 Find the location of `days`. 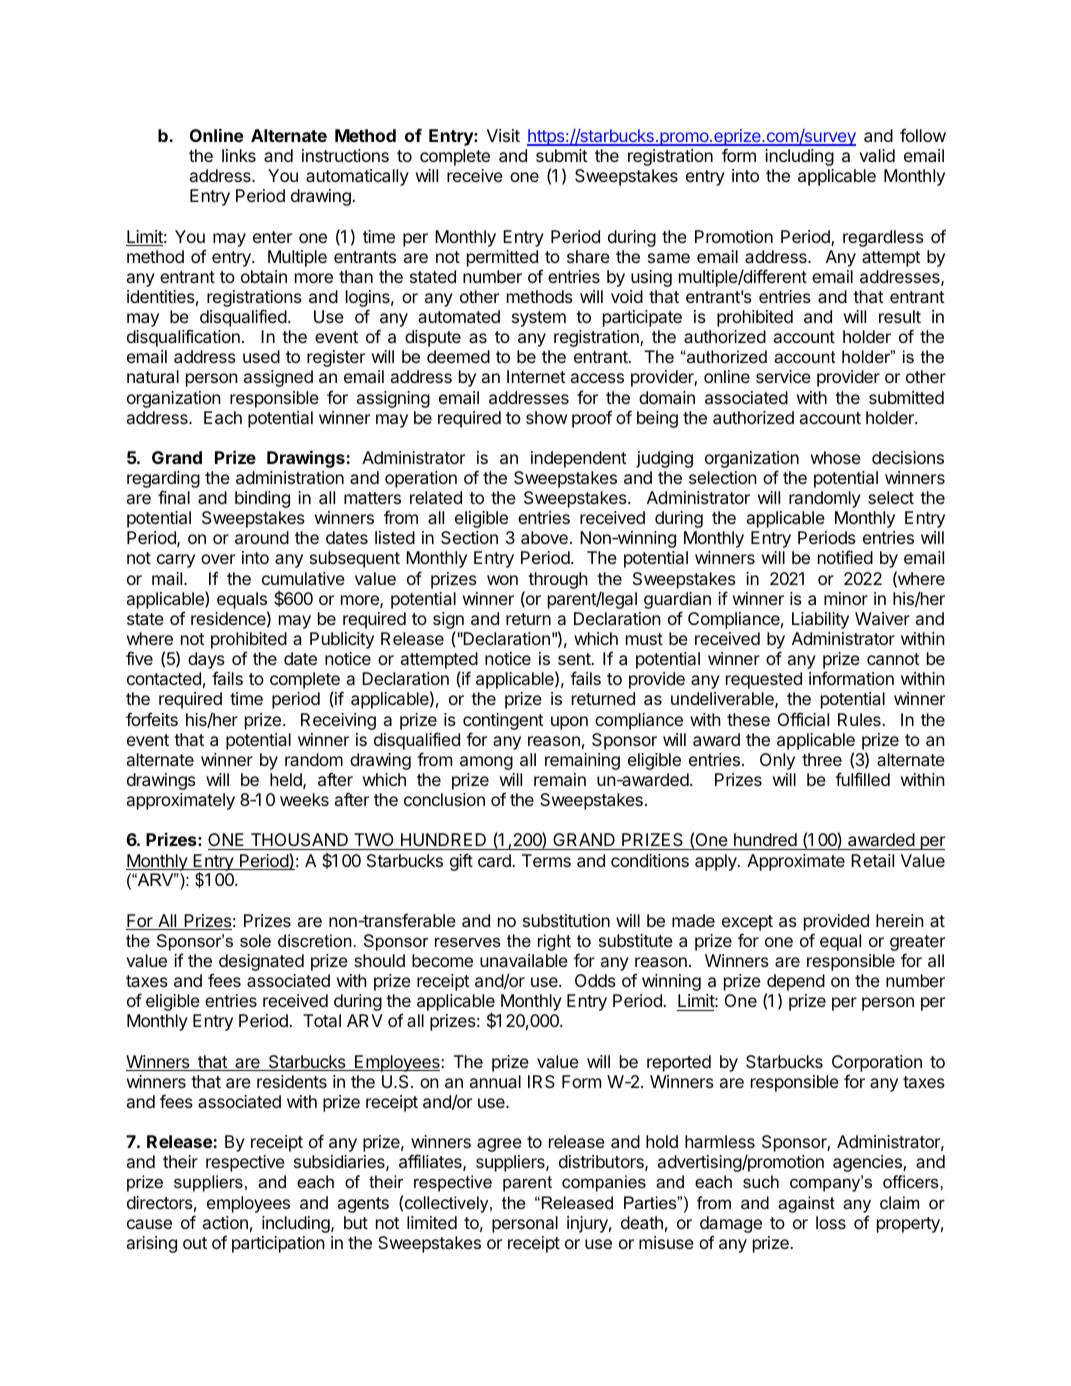

days is located at coordinates (206, 662).
